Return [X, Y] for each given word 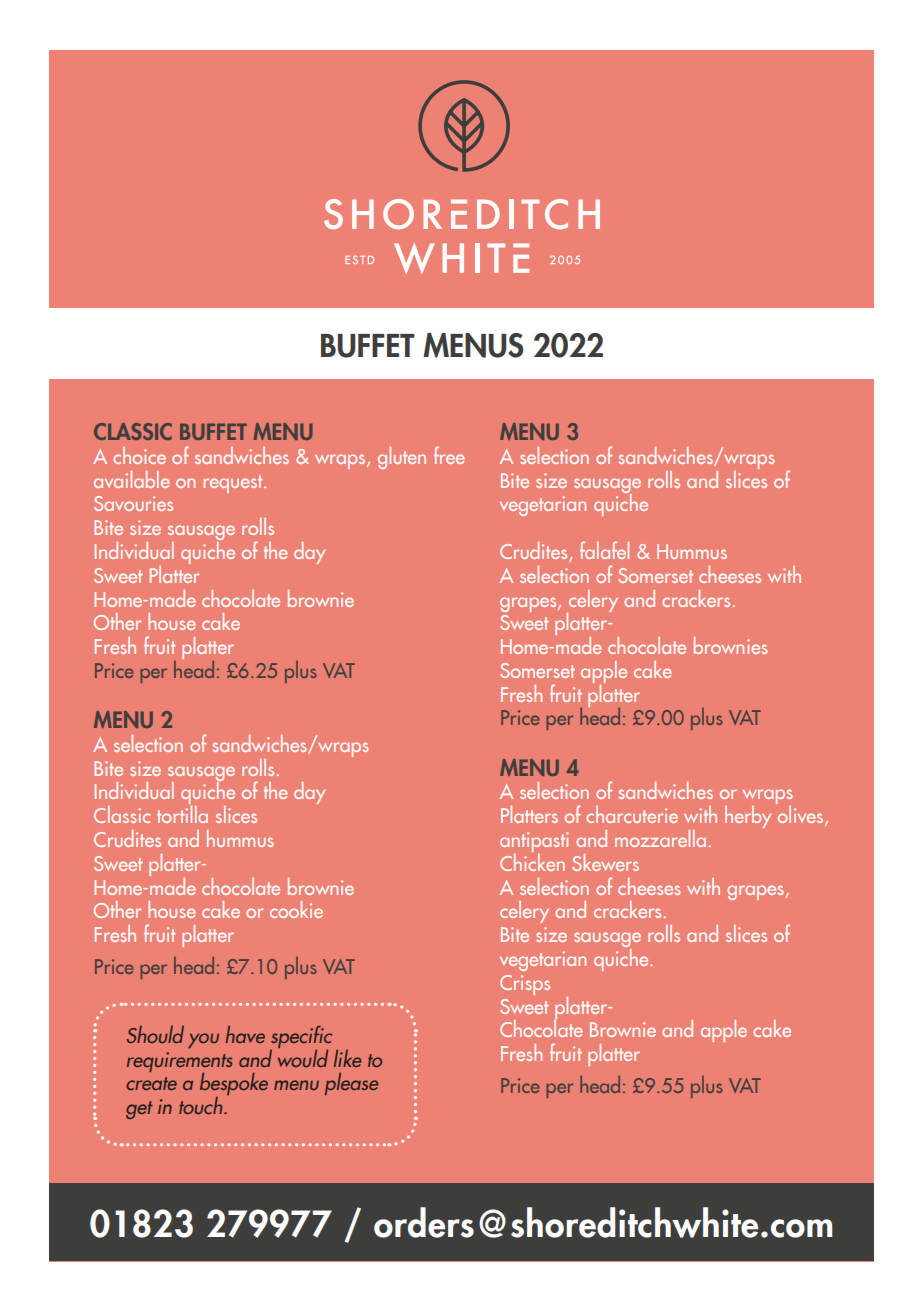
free [449, 455]
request [234, 484]
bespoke [234, 1085]
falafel [604, 550]
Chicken [532, 861]
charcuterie [632, 814]
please [351, 1084]
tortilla [182, 814]
